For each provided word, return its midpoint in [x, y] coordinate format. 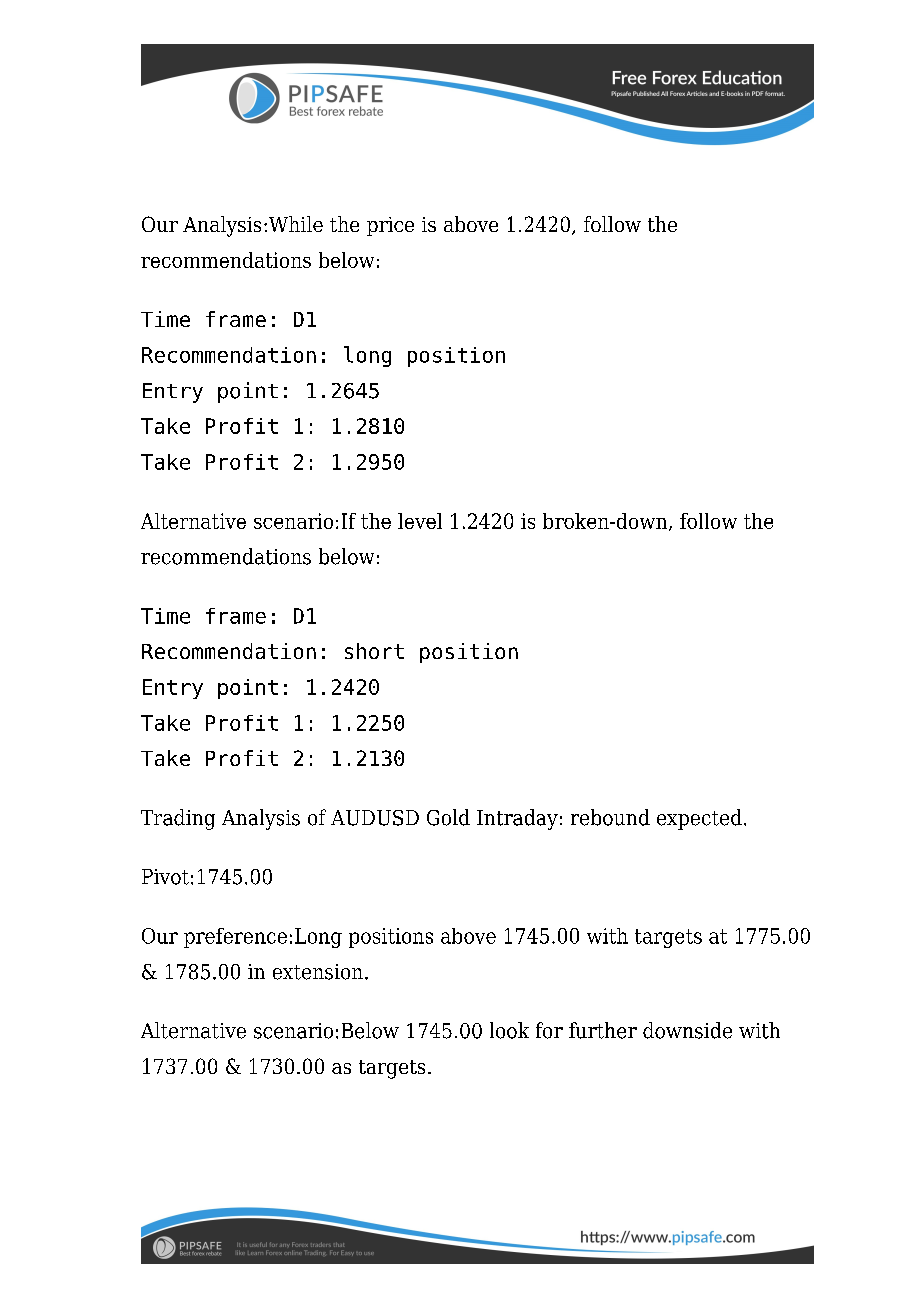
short [374, 651]
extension [318, 972]
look [509, 1030]
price [390, 226]
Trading [178, 819]
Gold [448, 817]
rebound [610, 817]
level [420, 521]
